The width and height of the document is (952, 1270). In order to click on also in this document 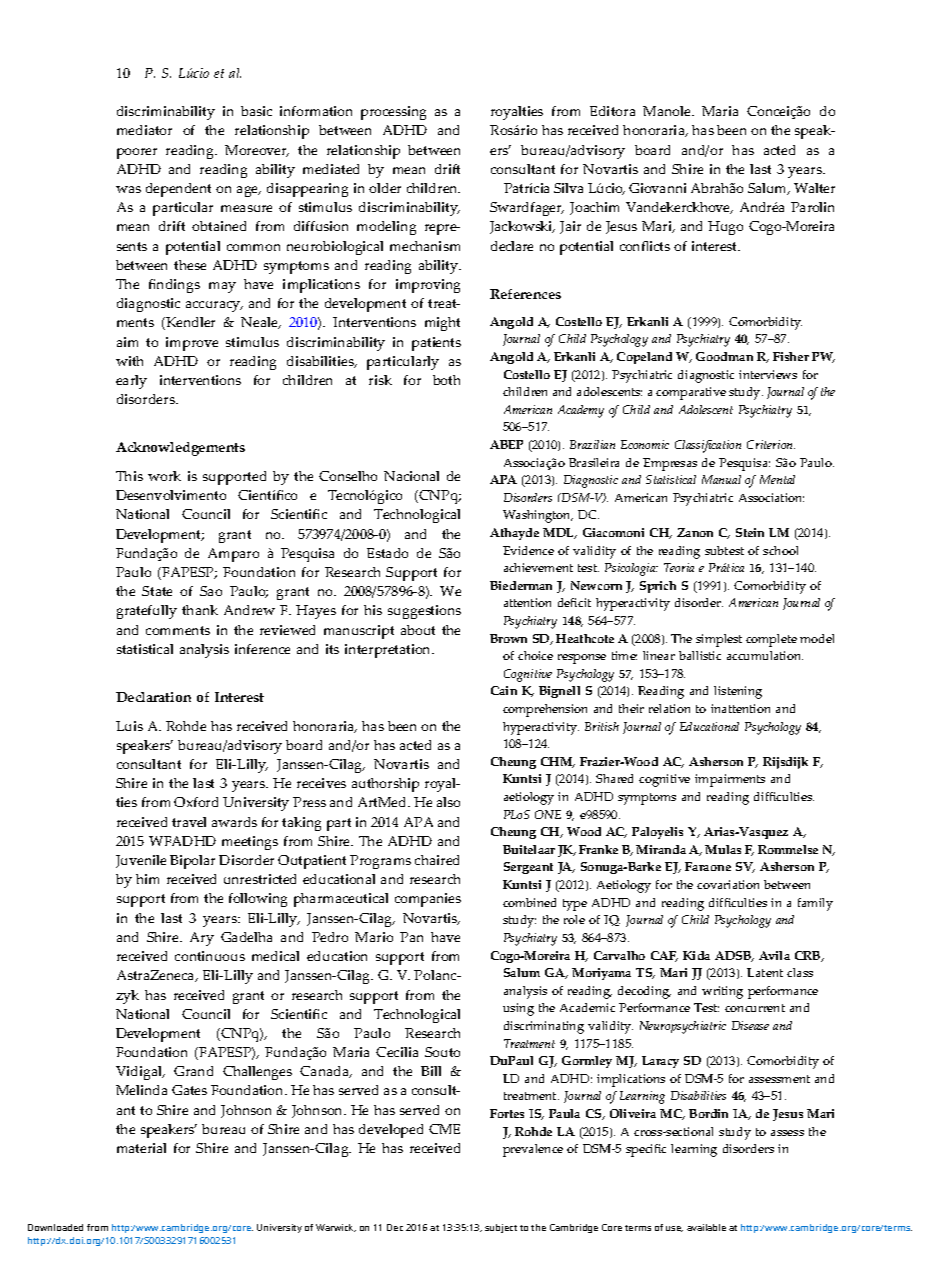, I will do `click(448, 802)`.
